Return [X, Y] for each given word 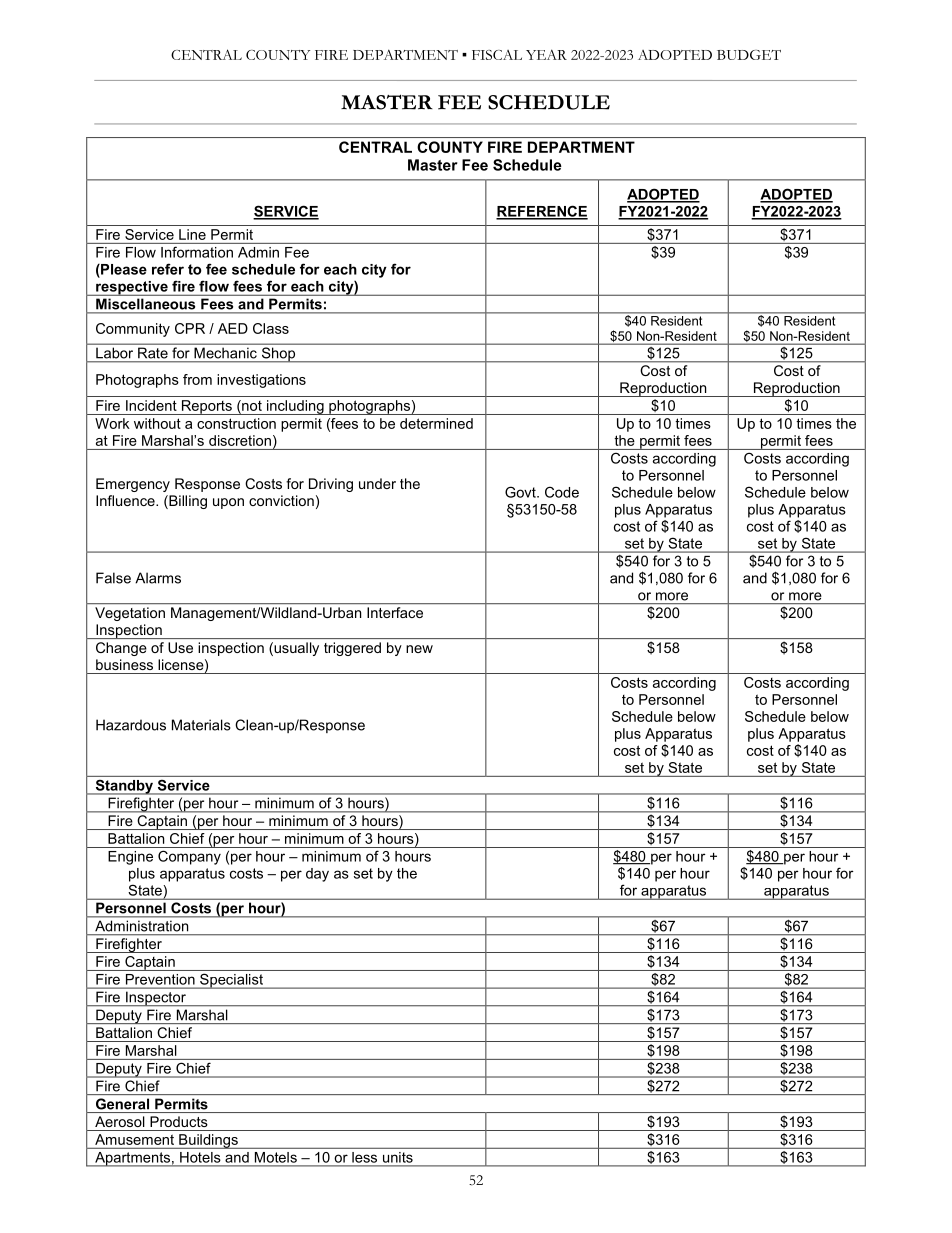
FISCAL [497, 55]
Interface [395, 612]
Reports [206, 407]
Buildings [208, 1141]
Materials [201, 725]
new [419, 649]
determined [436, 423]
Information [197, 252]
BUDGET [749, 55]
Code [562, 492]
